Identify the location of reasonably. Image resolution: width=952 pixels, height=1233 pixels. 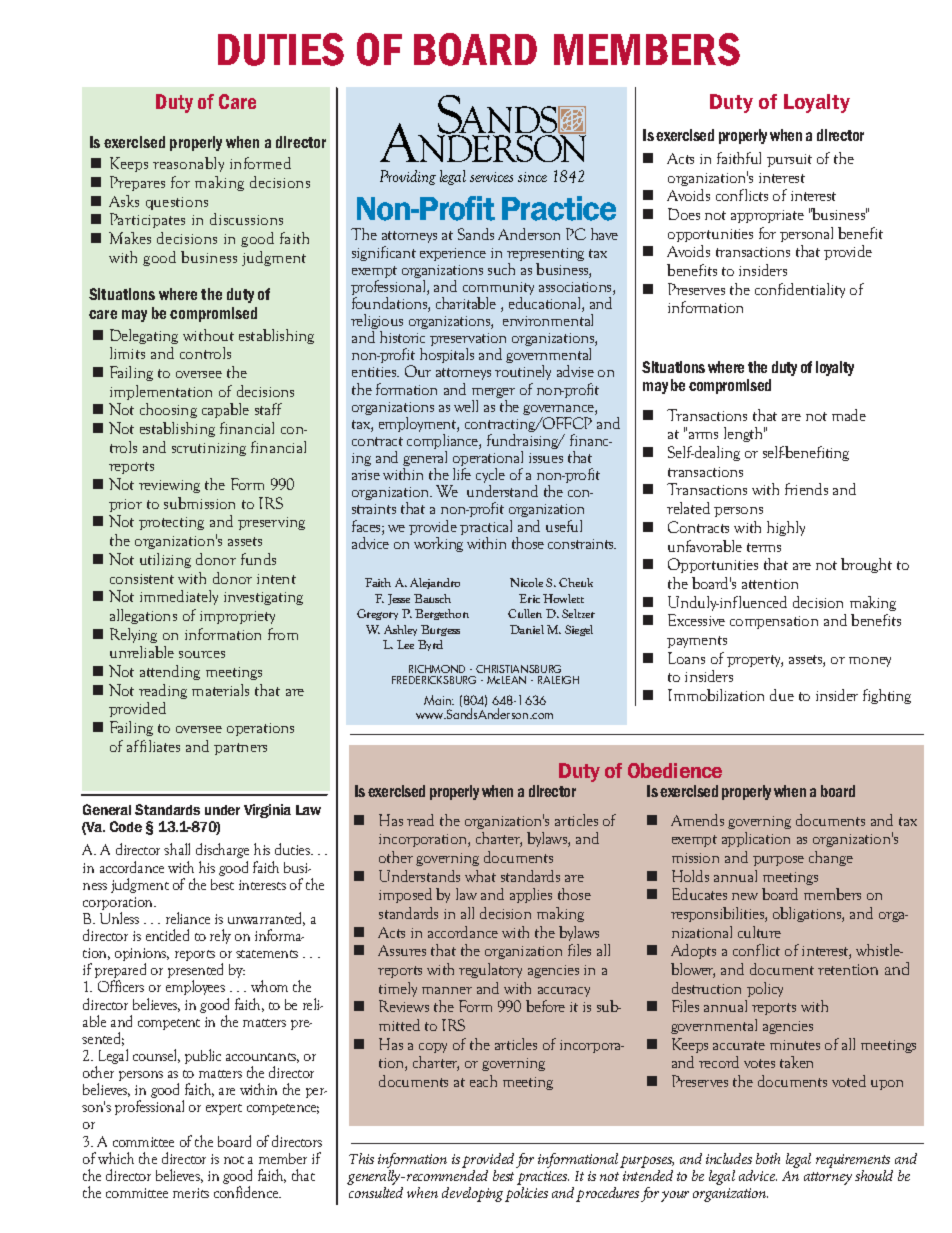
(188, 164).
